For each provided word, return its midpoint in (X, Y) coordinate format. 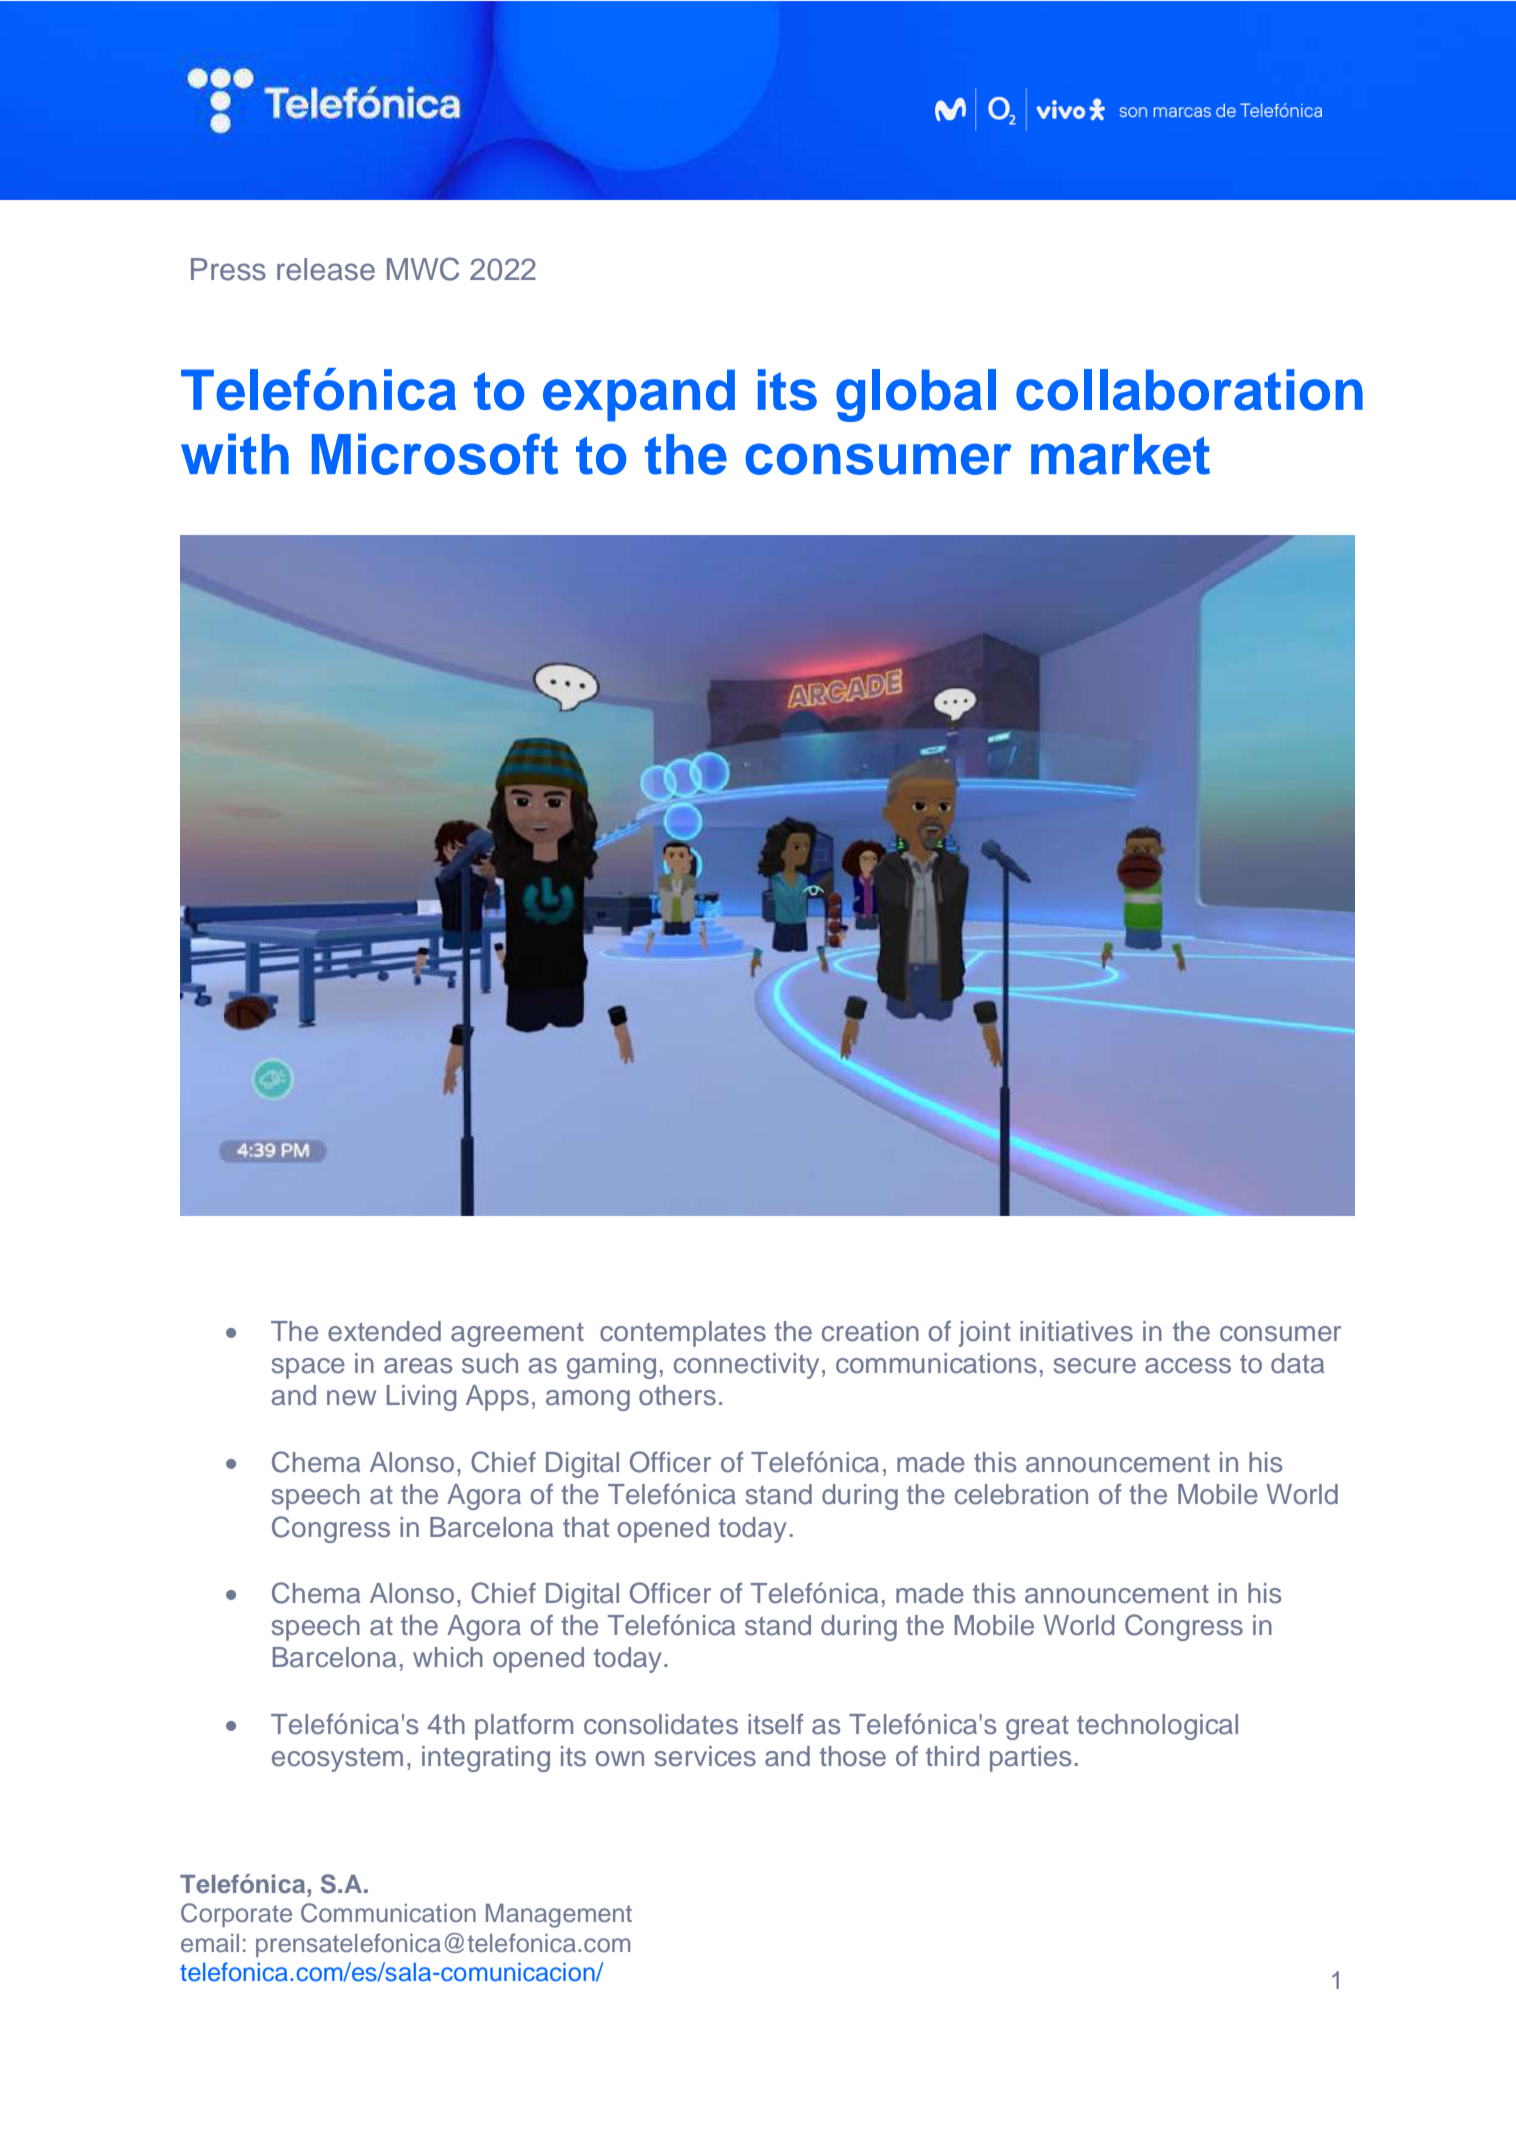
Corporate (236, 1915)
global (916, 395)
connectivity (746, 1366)
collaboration (1189, 390)
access (1188, 1366)
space (308, 1368)
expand (639, 395)
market (1120, 454)
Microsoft (435, 454)
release (326, 269)
